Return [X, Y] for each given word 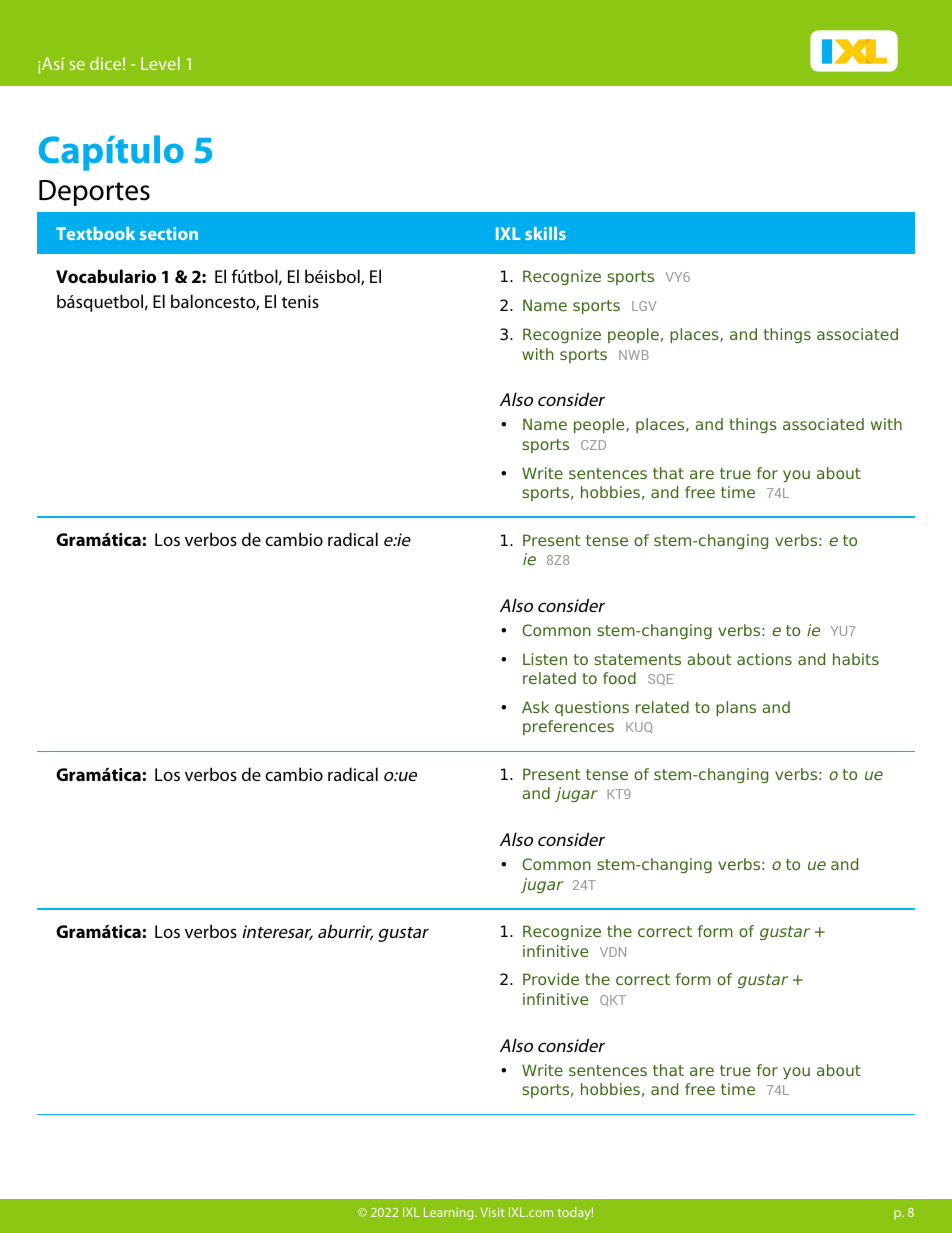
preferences [568, 727]
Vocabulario [106, 276]
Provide [551, 979]
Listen [545, 659]
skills [545, 233]
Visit [492, 1212]
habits [856, 659]
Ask [535, 707]
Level [160, 63]
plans [736, 708]
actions [764, 659]
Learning [450, 1213]
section [169, 233]
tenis [300, 301]
